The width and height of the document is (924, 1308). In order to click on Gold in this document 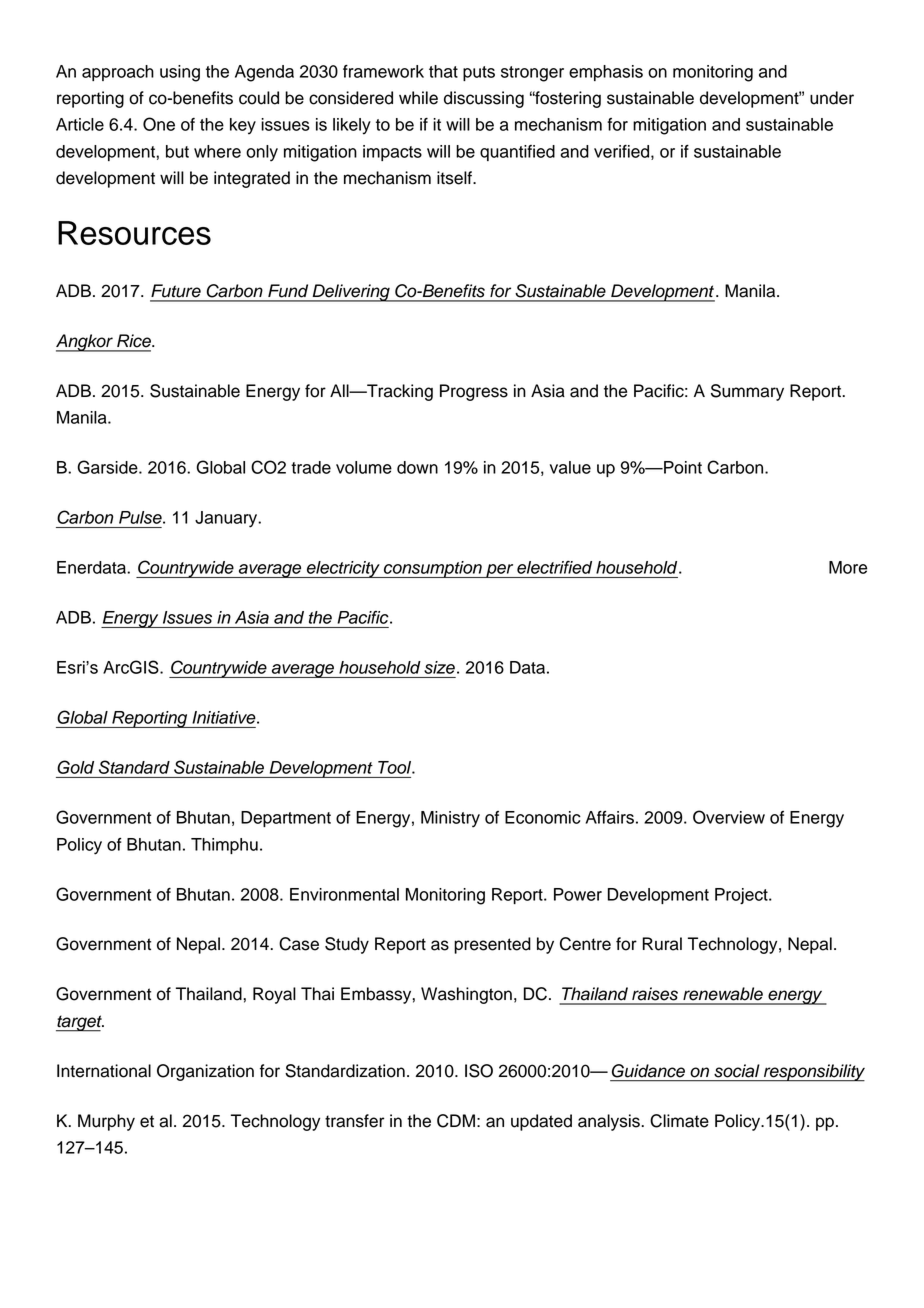, I will do `click(75, 767)`.
